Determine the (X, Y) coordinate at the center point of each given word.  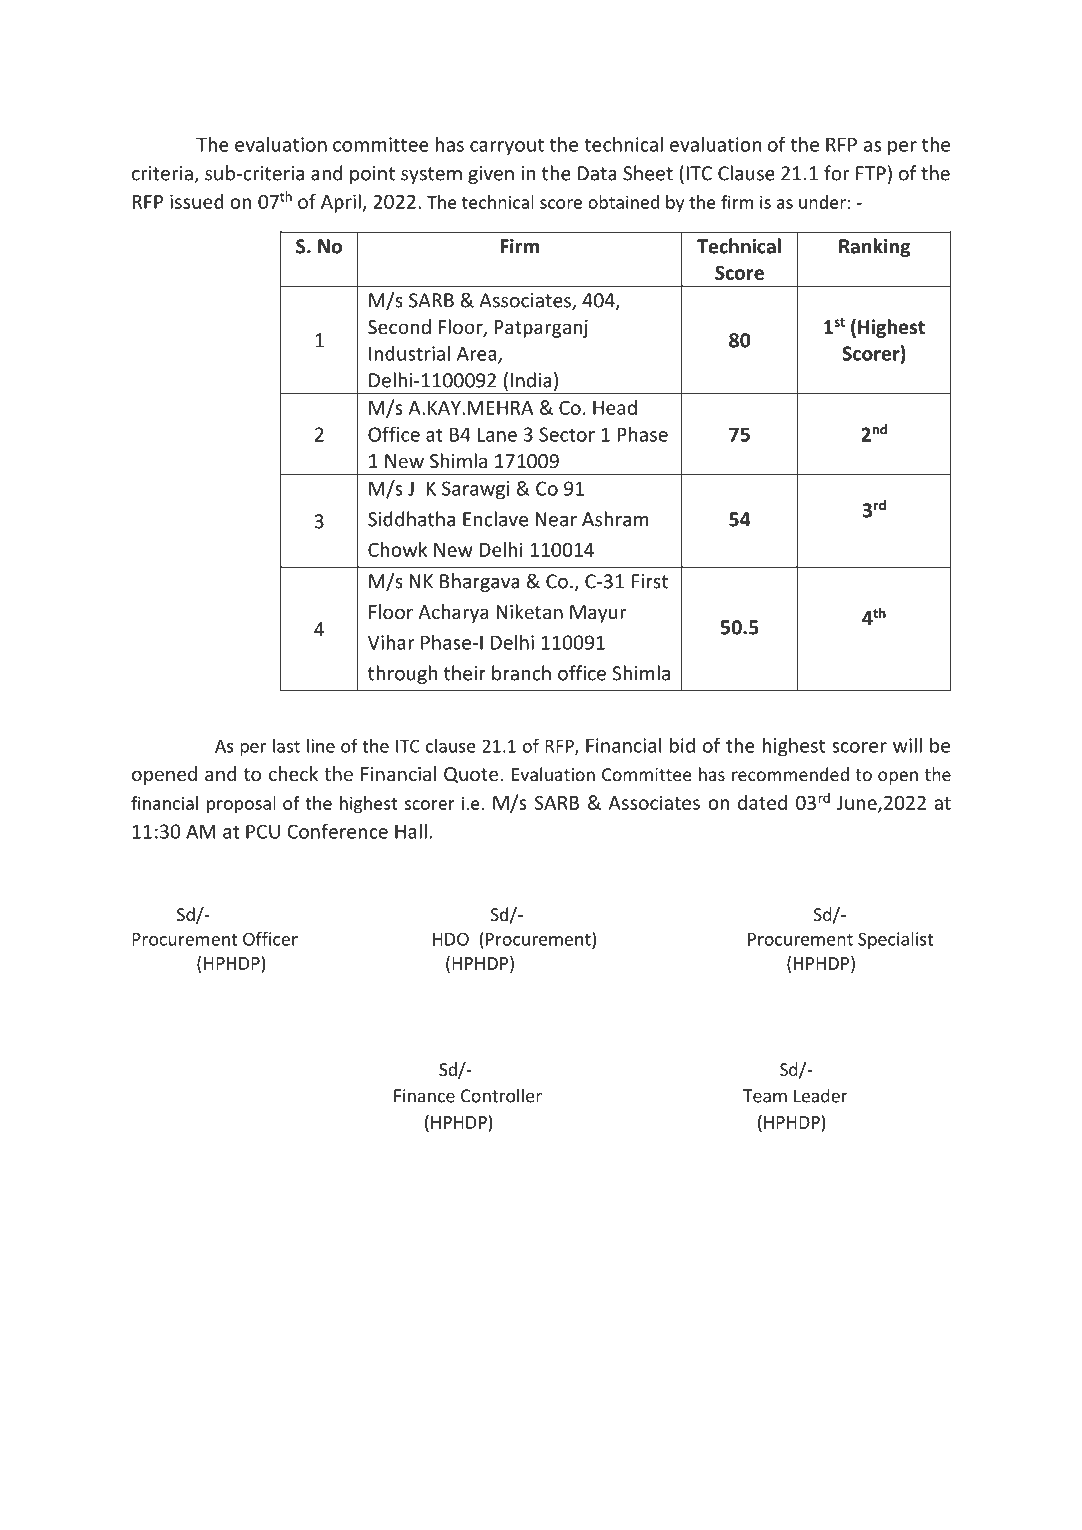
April (342, 203)
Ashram (615, 519)
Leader (821, 1095)
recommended (790, 774)
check (293, 773)
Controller (501, 1095)
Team (765, 1096)
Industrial (409, 353)
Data (597, 173)
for (836, 173)
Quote (471, 775)
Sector (567, 434)
